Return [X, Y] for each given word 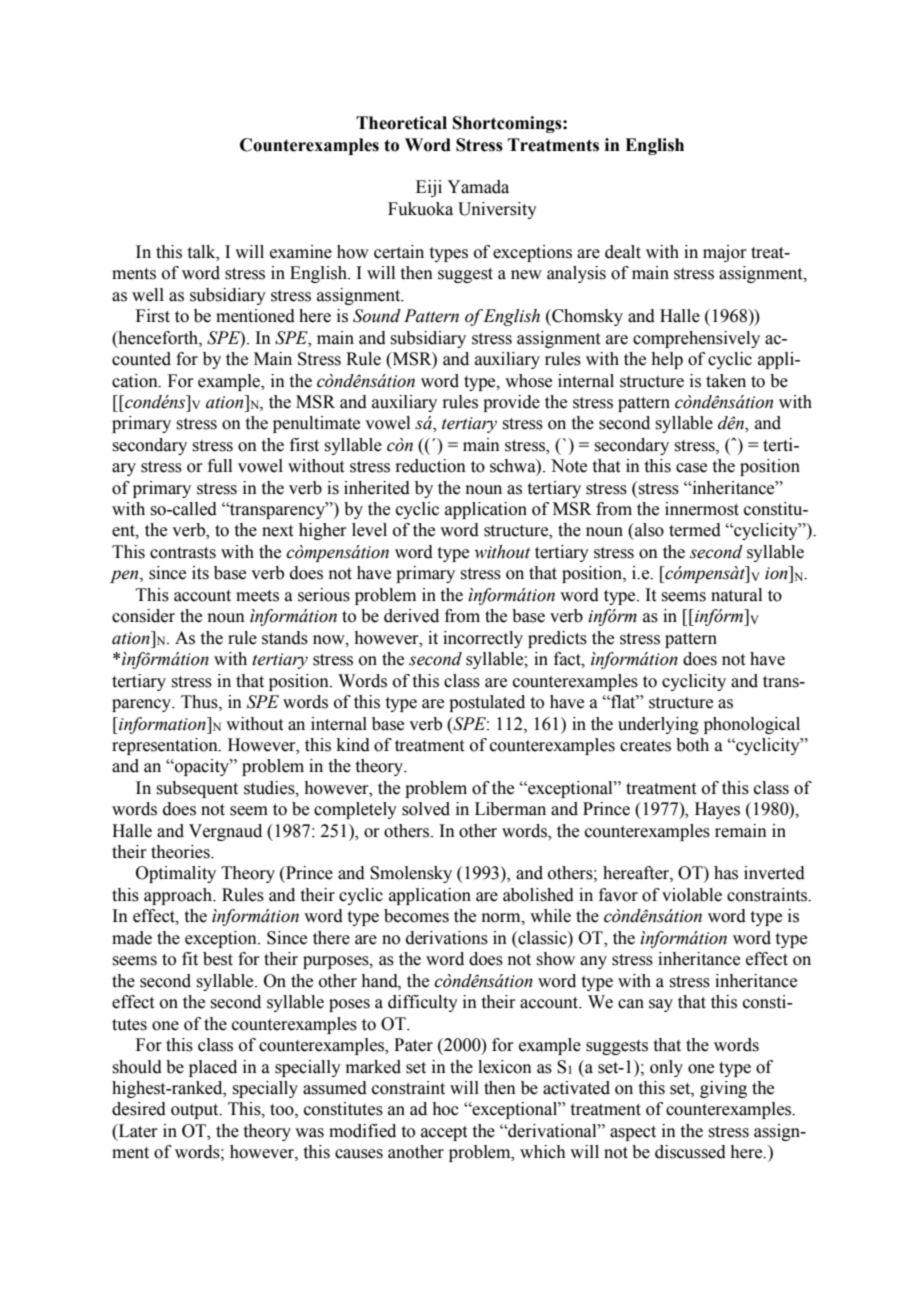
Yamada [478, 187]
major [725, 253]
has [726, 873]
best [218, 959]
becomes [416, 916]
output [196, 1111]
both [692, 745]
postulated [487, 703]
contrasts [183, 553]
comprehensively [696, 339]
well [148, 295]
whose [528, 381]
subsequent [197, 789]
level [369, 530]
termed [695, 530]
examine [301, 252]
